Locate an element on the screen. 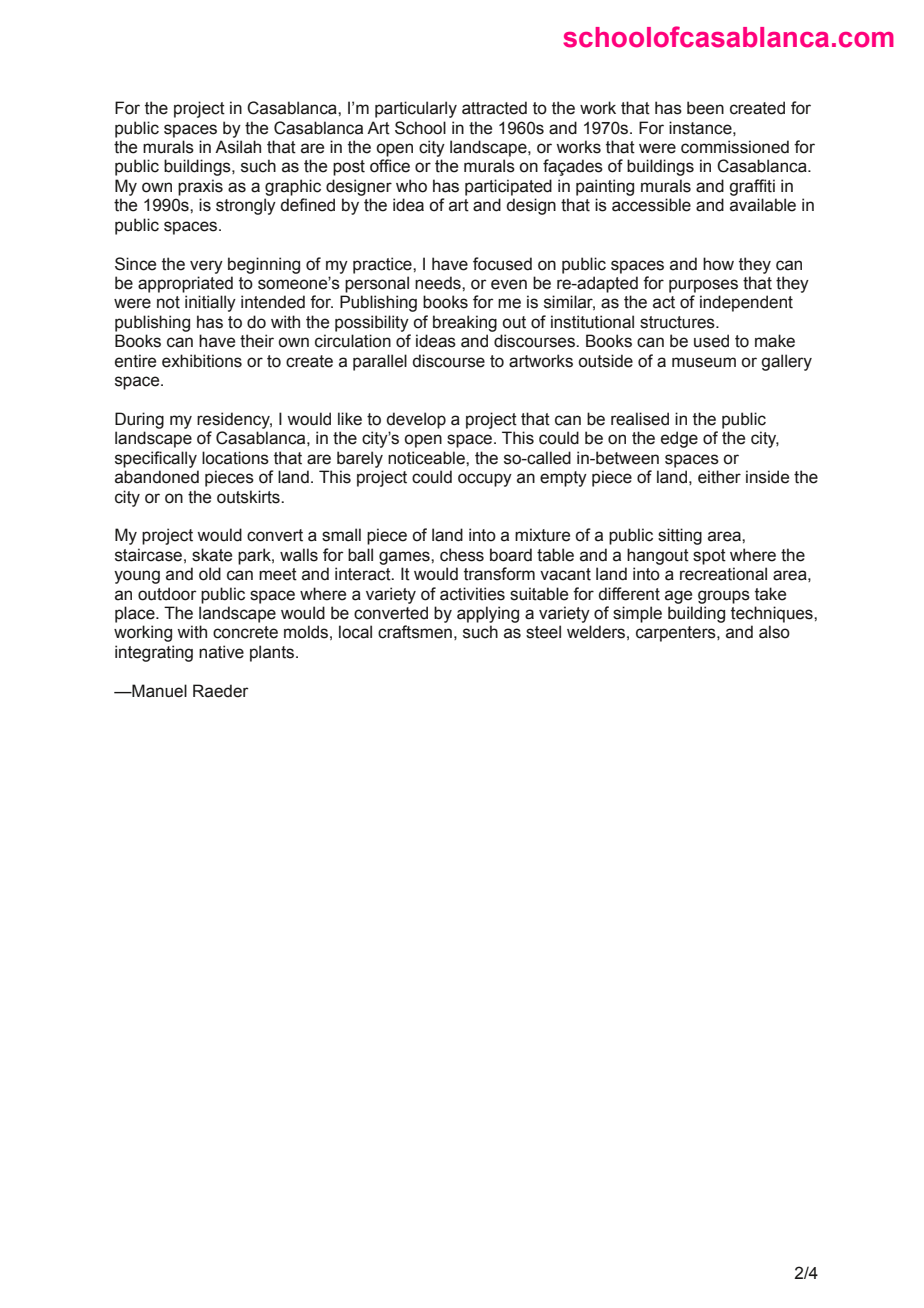  attracted is located at coordinates (494, 108).
